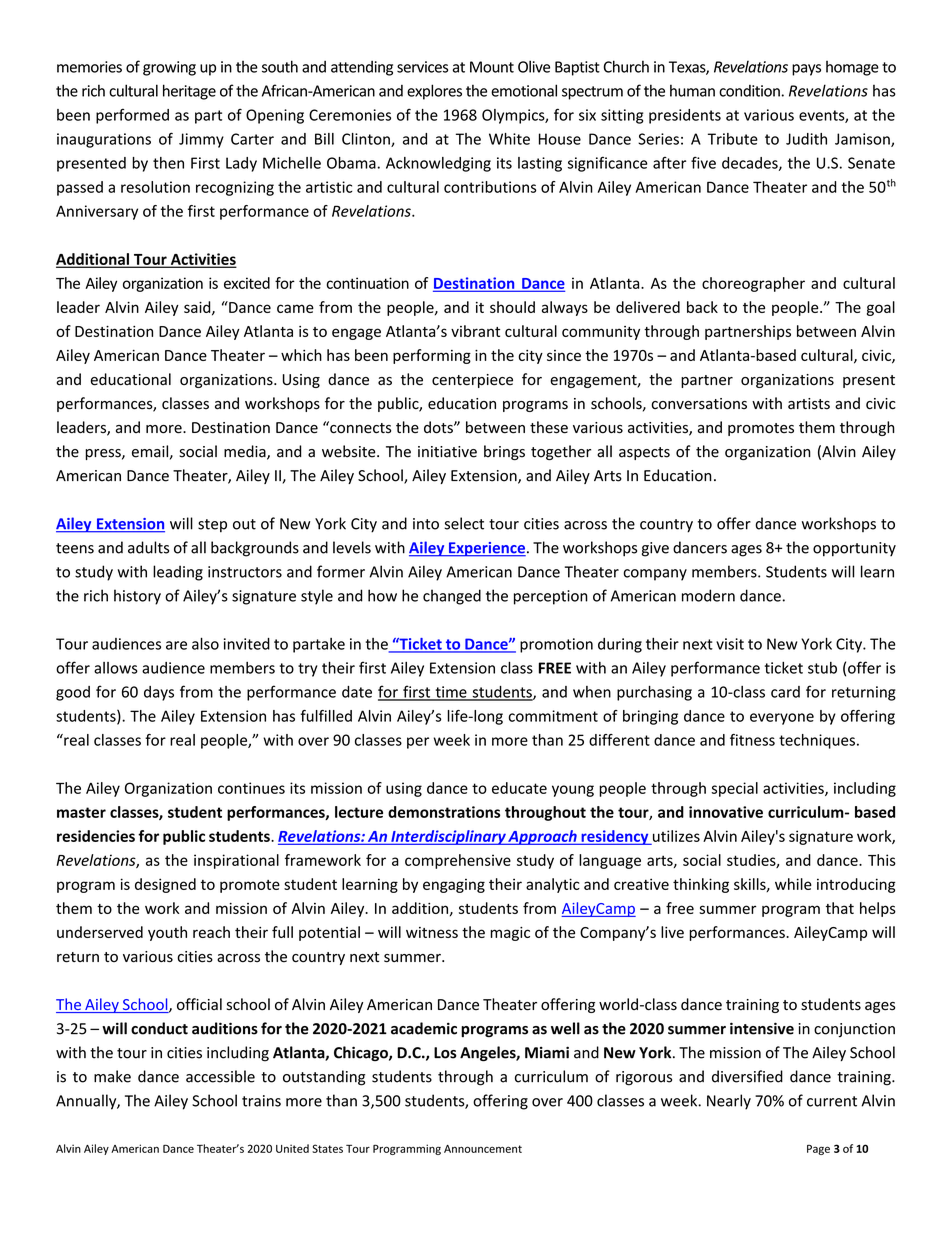 The image size is (952, 1233). What do you see at coordinates (483, 1149) in the image?
I see `Announcement` at bounding box center [483, 1149].
